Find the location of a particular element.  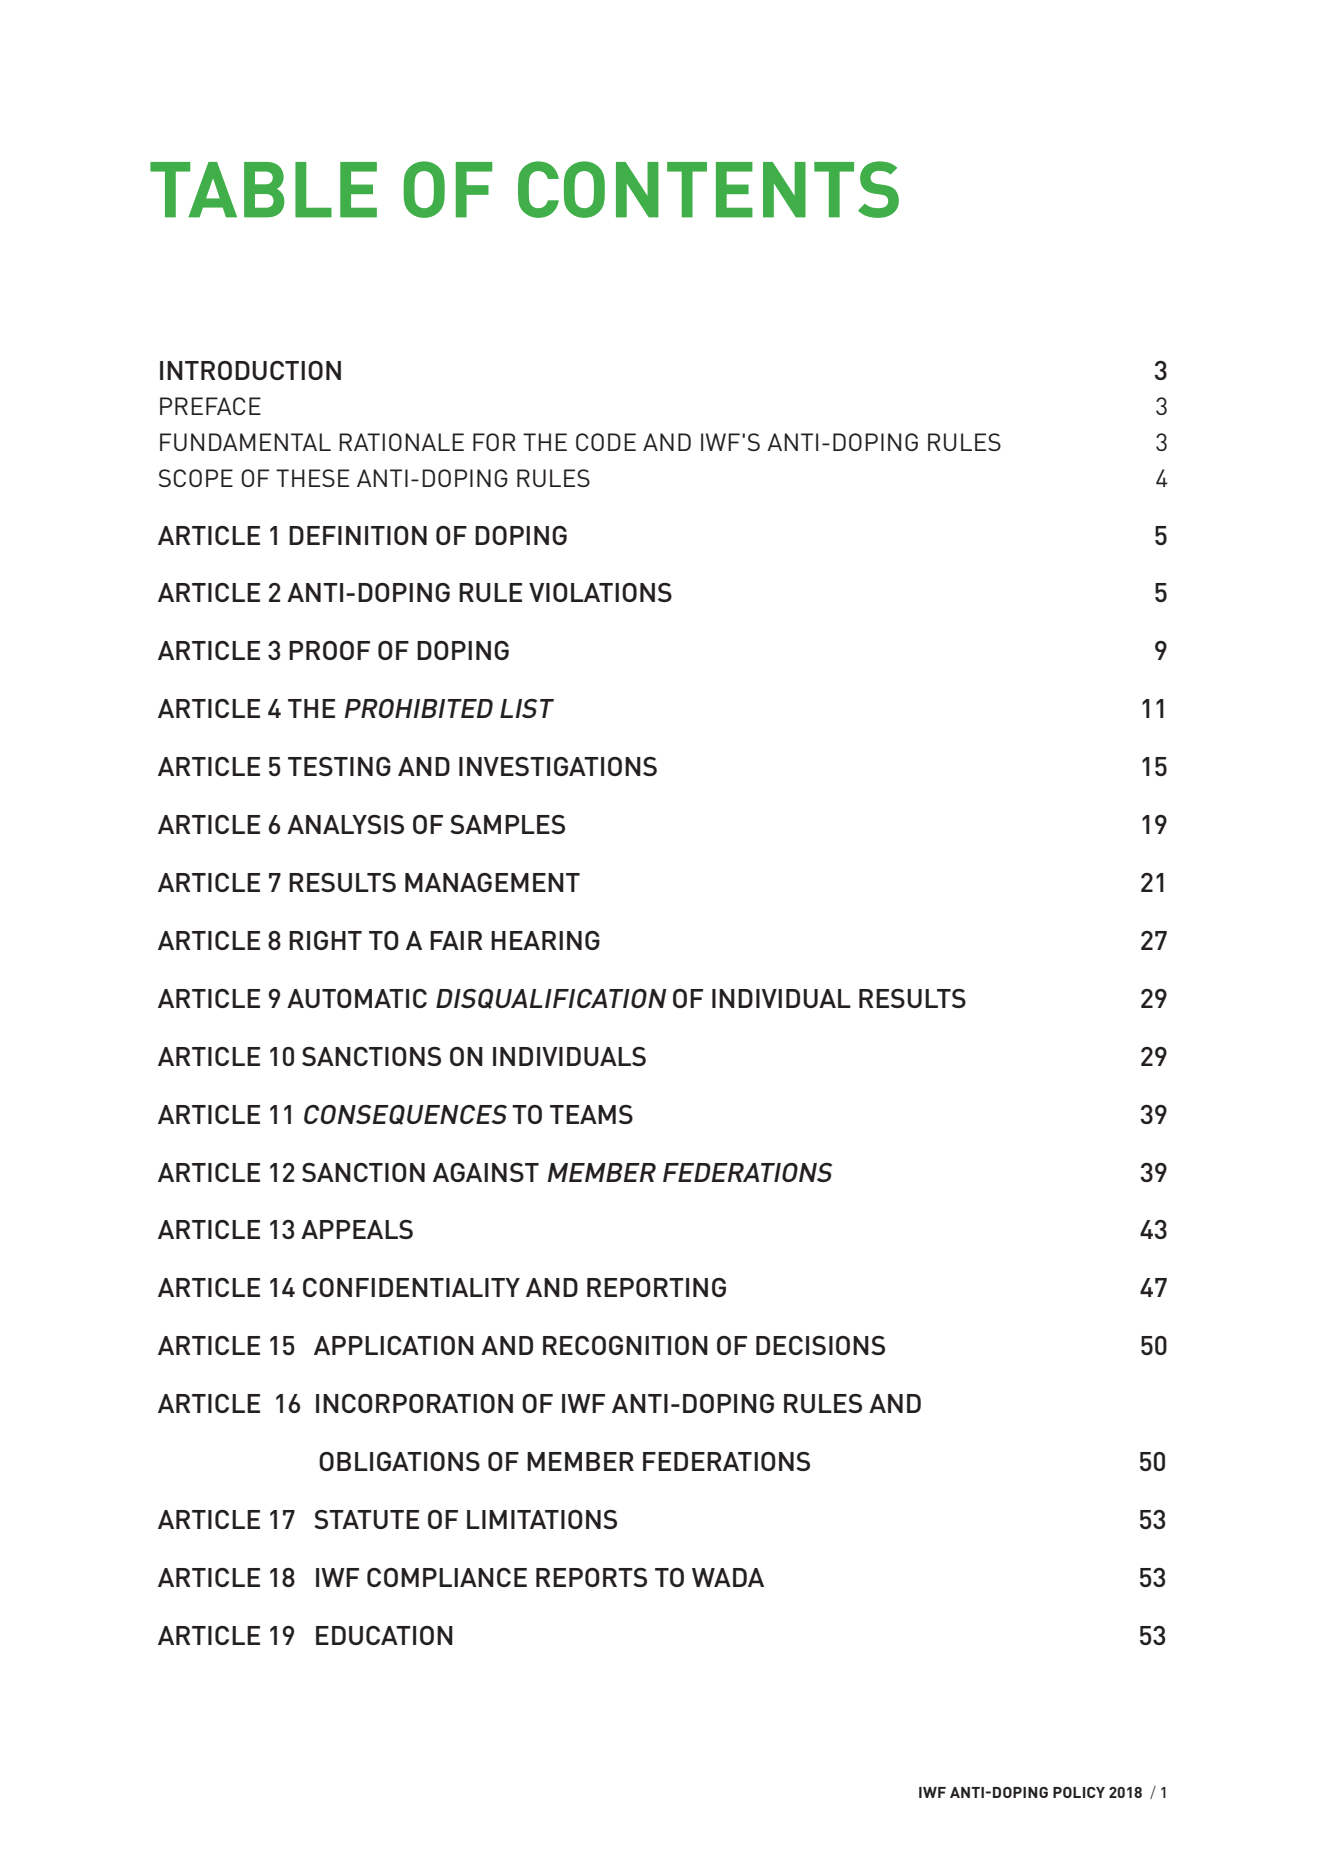

INVESTIGATIONS is located at coordinates (558, 766).
